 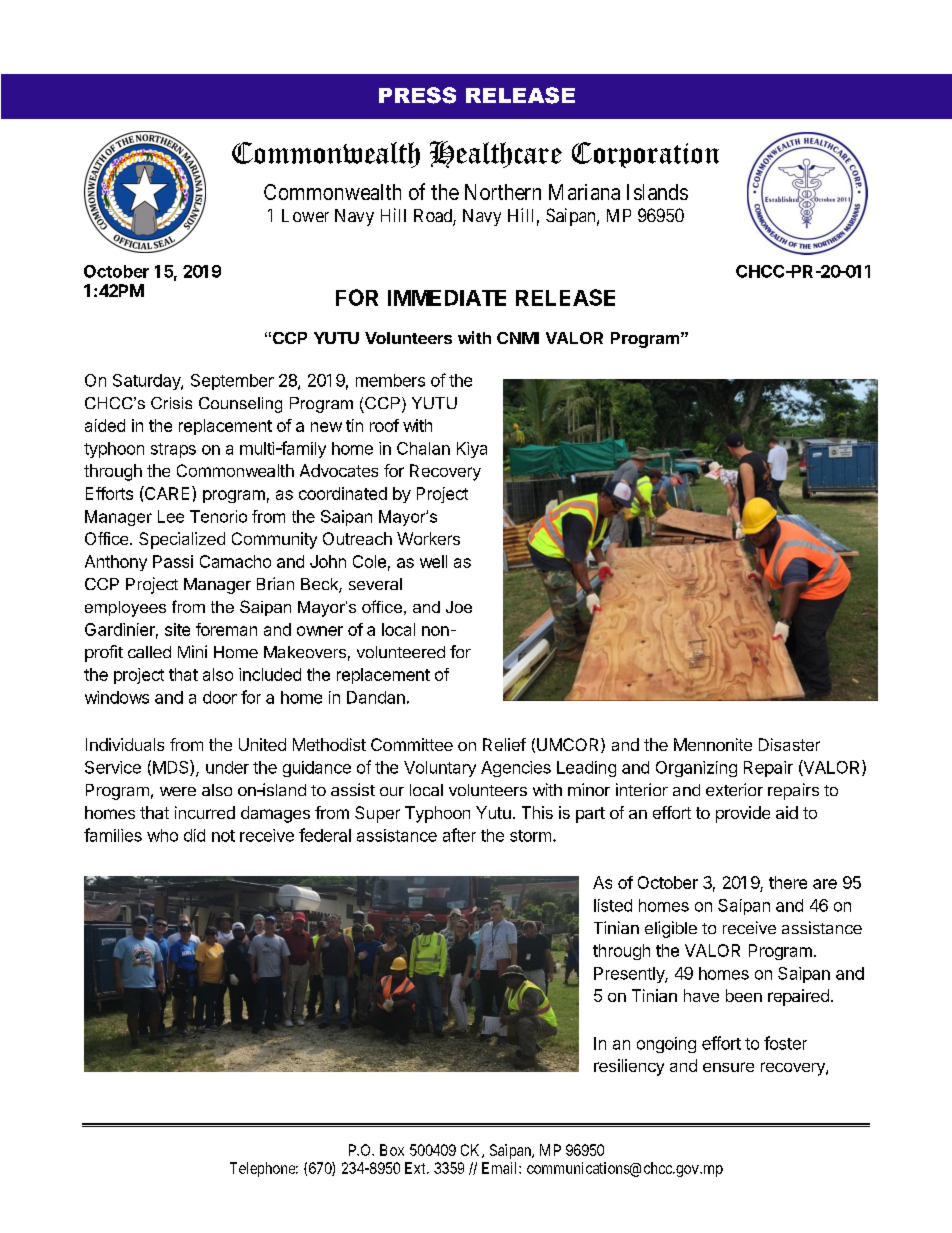 What do you see at coordinates (392, 1150) in the page?
I see `Box` at bounding box center [392, 1150].
